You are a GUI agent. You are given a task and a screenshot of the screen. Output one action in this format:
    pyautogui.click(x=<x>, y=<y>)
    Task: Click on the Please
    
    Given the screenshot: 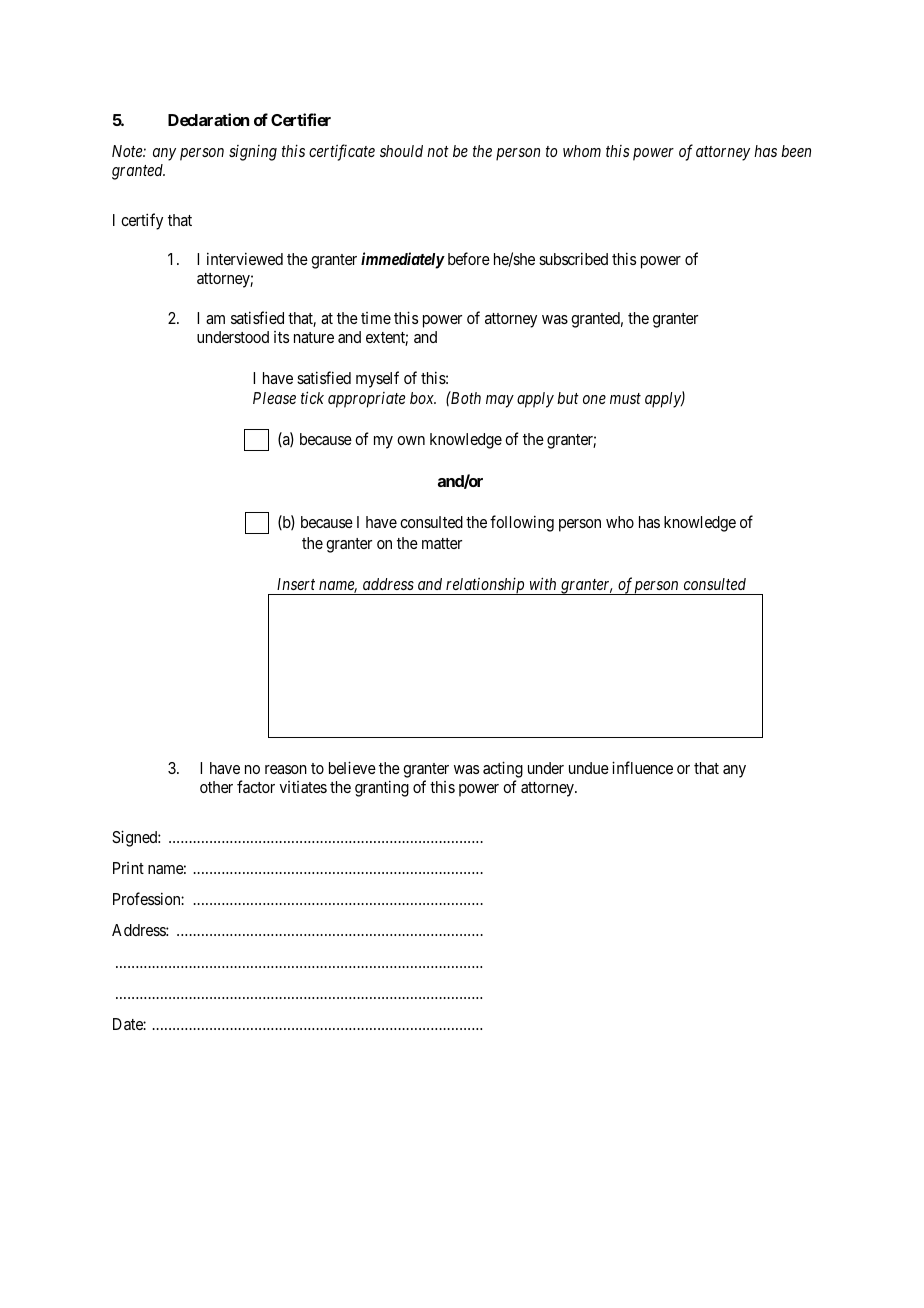 What is the action you would take?
    pyautogui.click(x=274, y=398)
